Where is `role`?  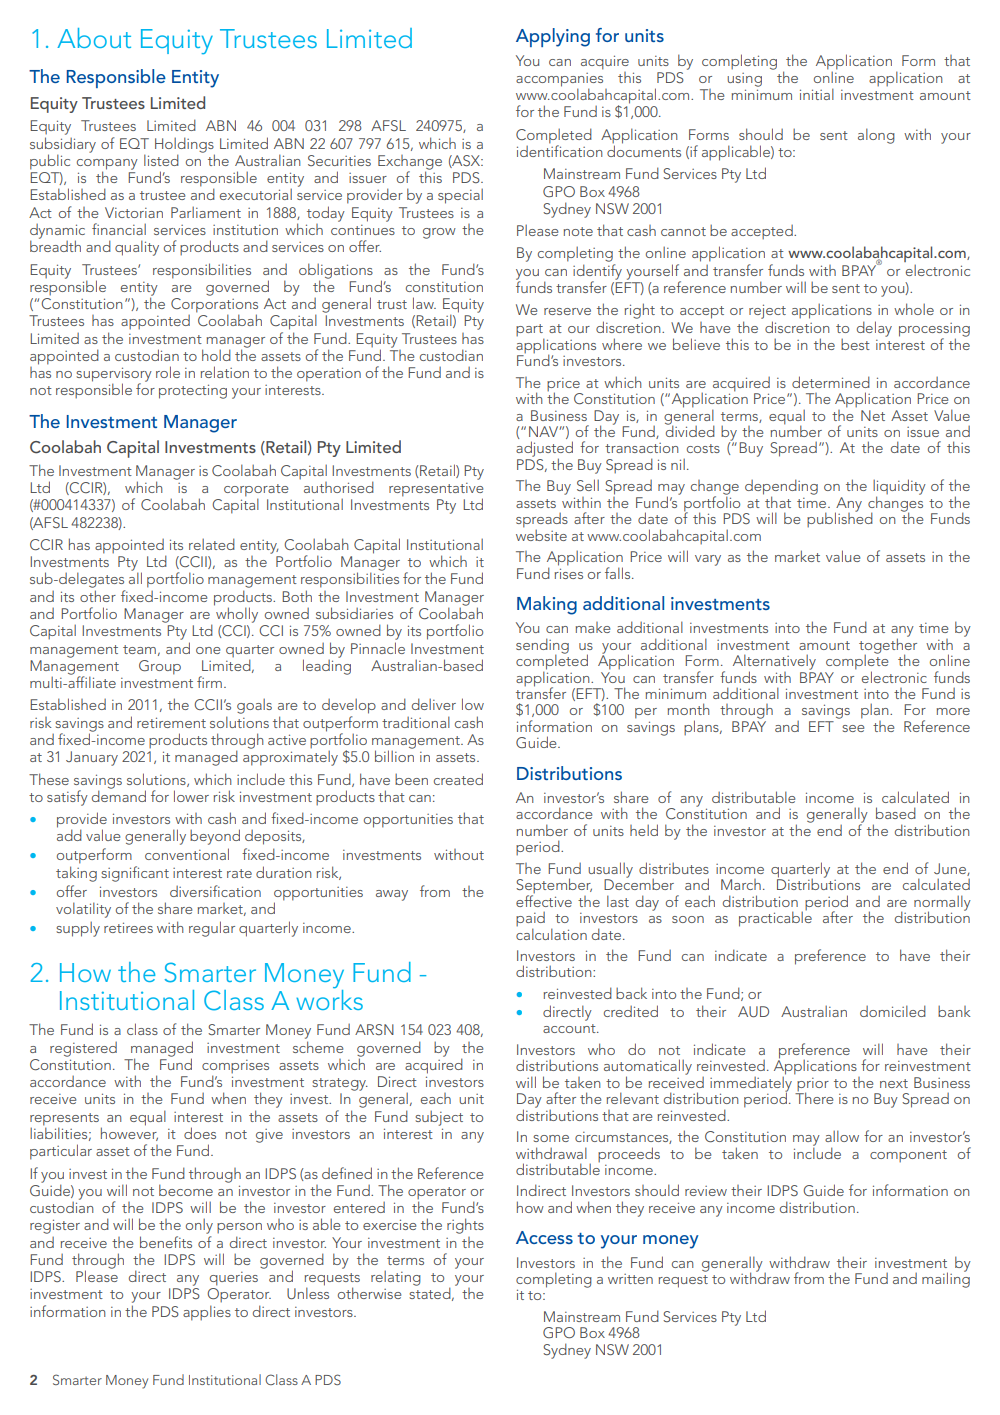
role is located at coordinates (168, 372).
